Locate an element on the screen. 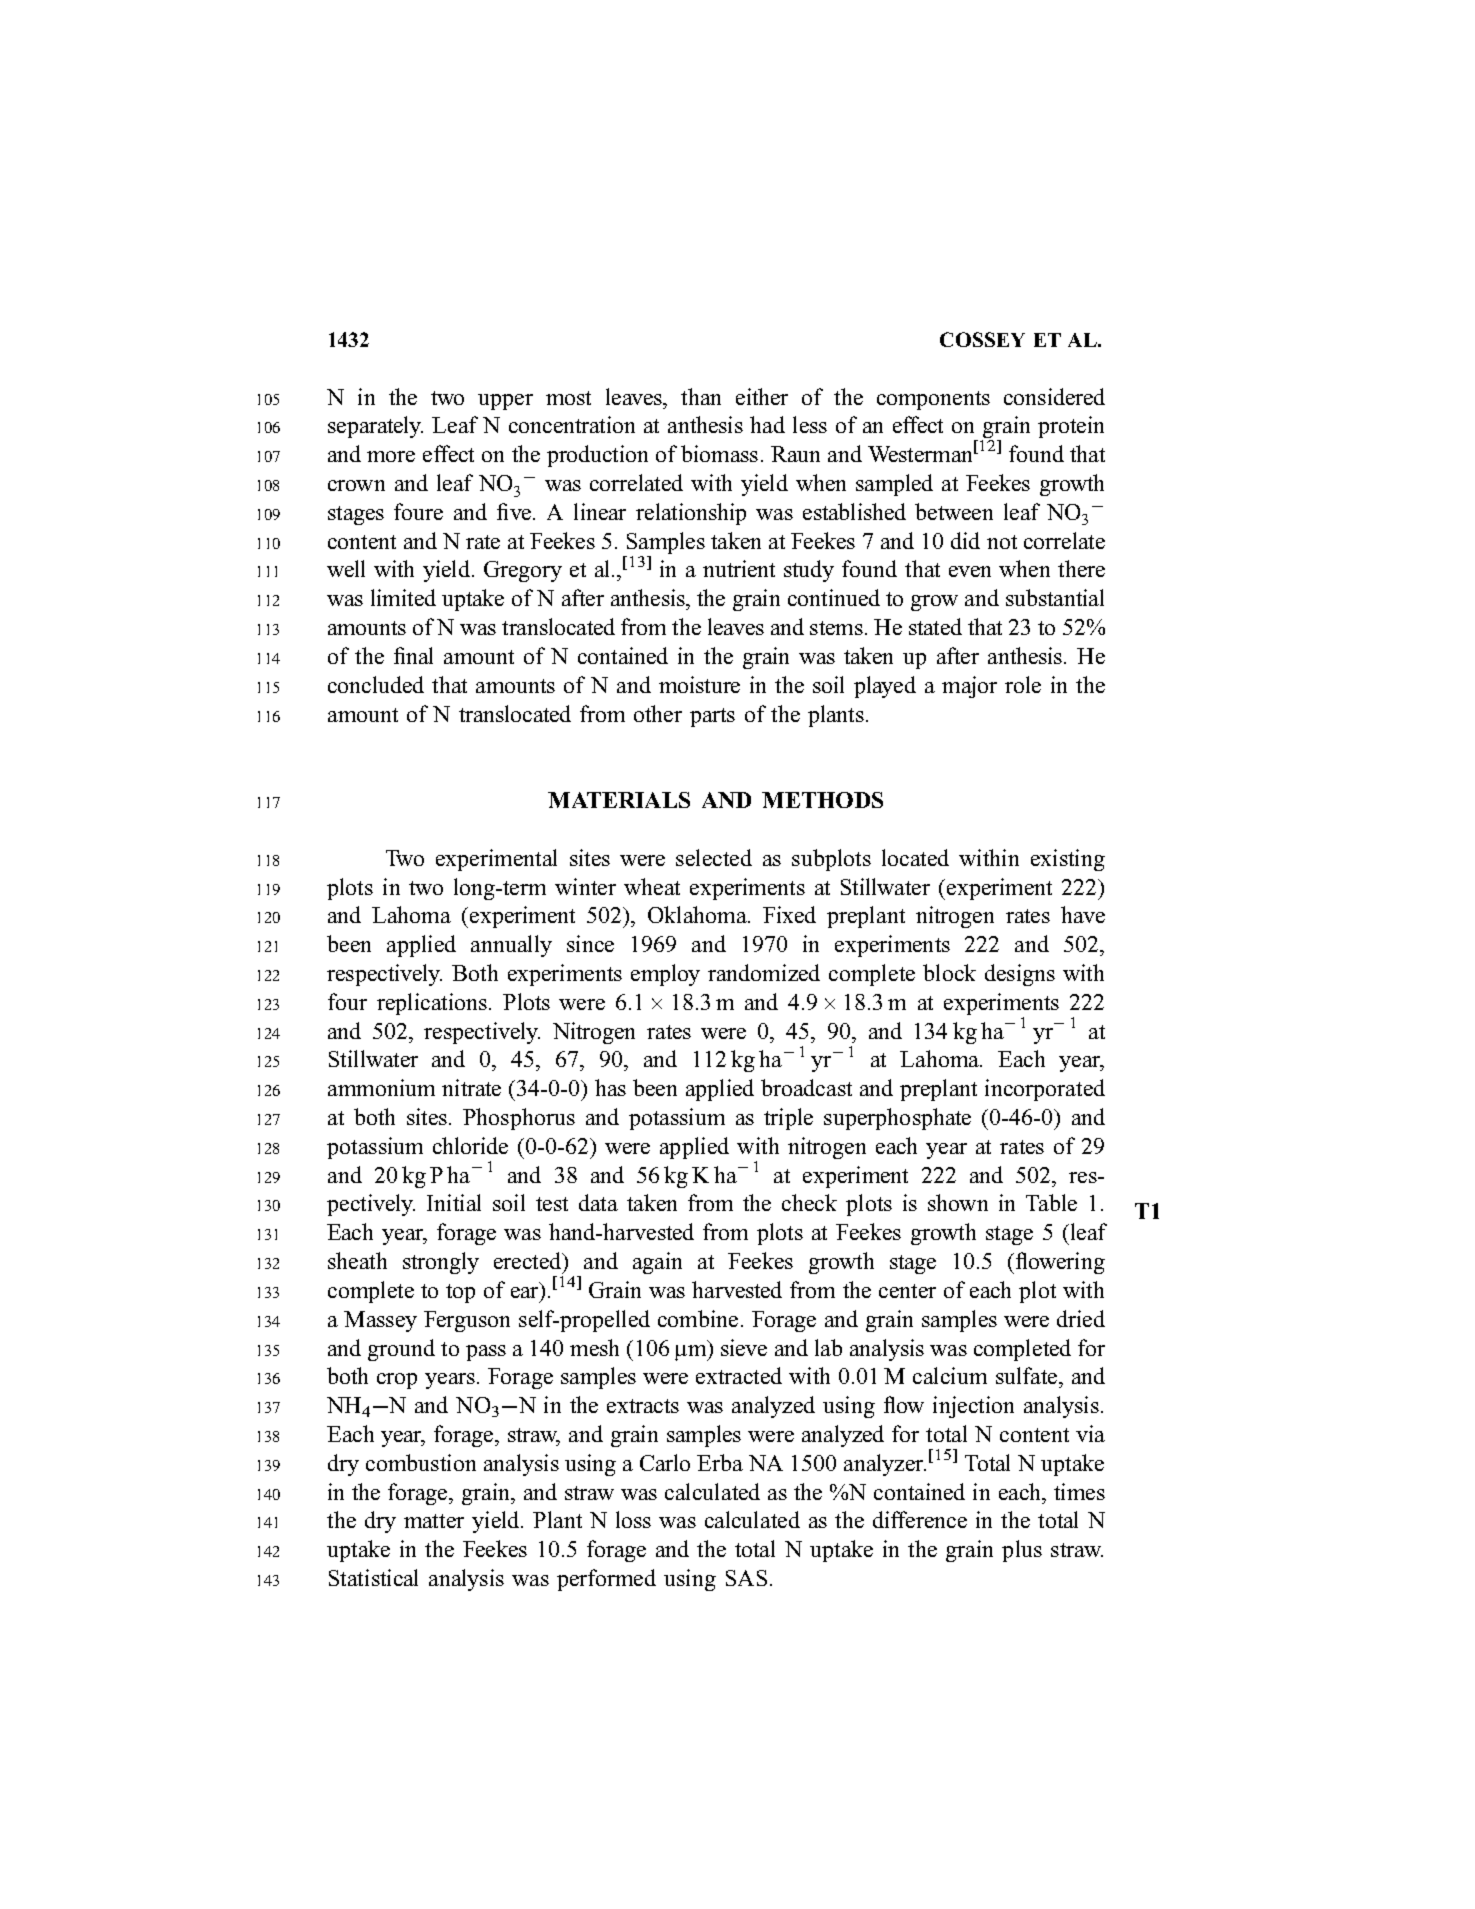 The image size is (1475, 1909). matter is located at coordinates (434, 1521).
